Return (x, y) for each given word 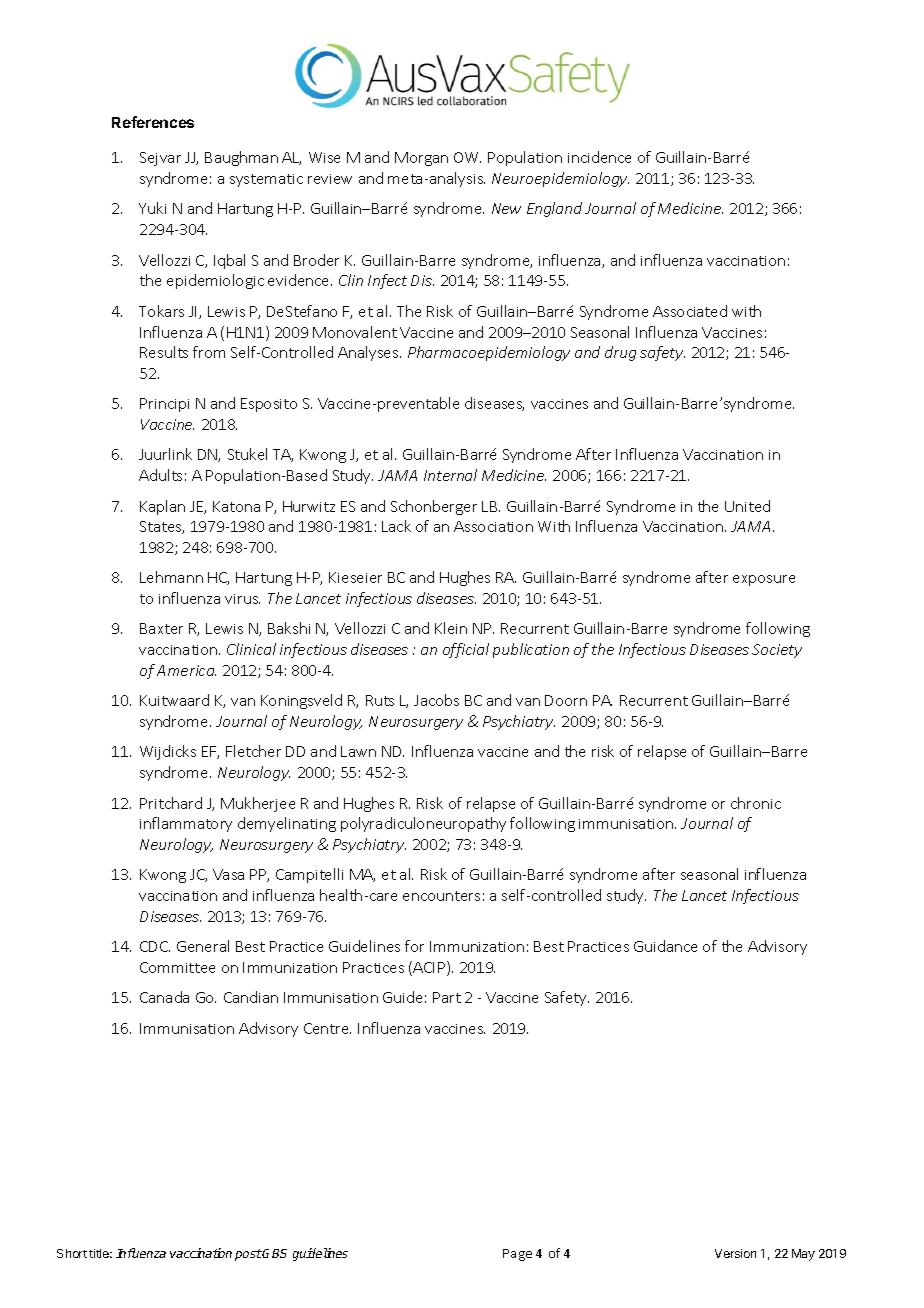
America (186, 670)
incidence (599, 157)
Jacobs (436, 700)
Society (777, 651)
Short (72, 1253)
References (153, 122)
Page (517, 1255)
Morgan (421, 159)
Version (735, 1253)
